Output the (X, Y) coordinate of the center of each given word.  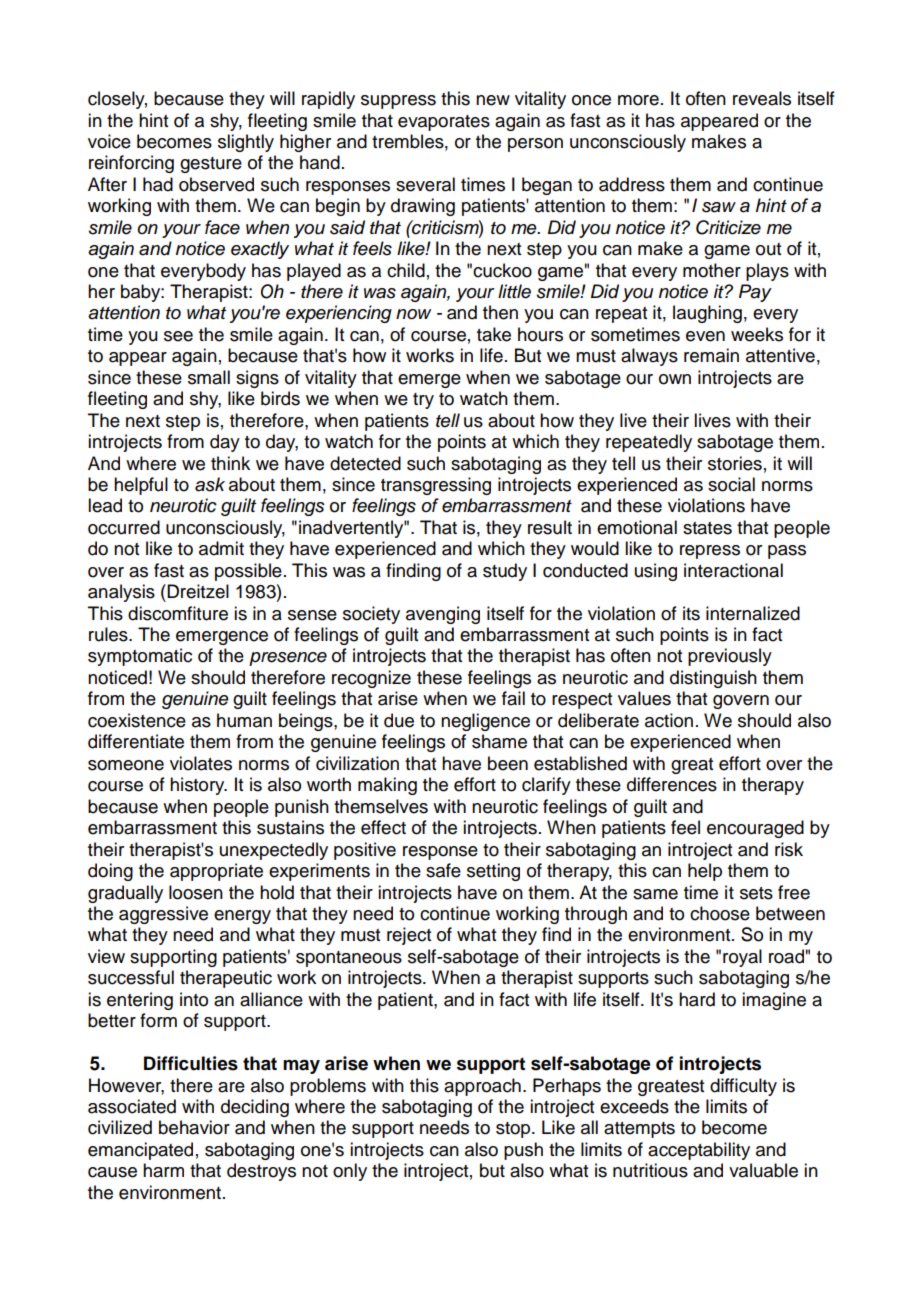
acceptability (699, 1151)
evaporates (444, 123)
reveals (762, 98)
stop (514, 1130)
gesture (211, 165)
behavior (194, 1127)
